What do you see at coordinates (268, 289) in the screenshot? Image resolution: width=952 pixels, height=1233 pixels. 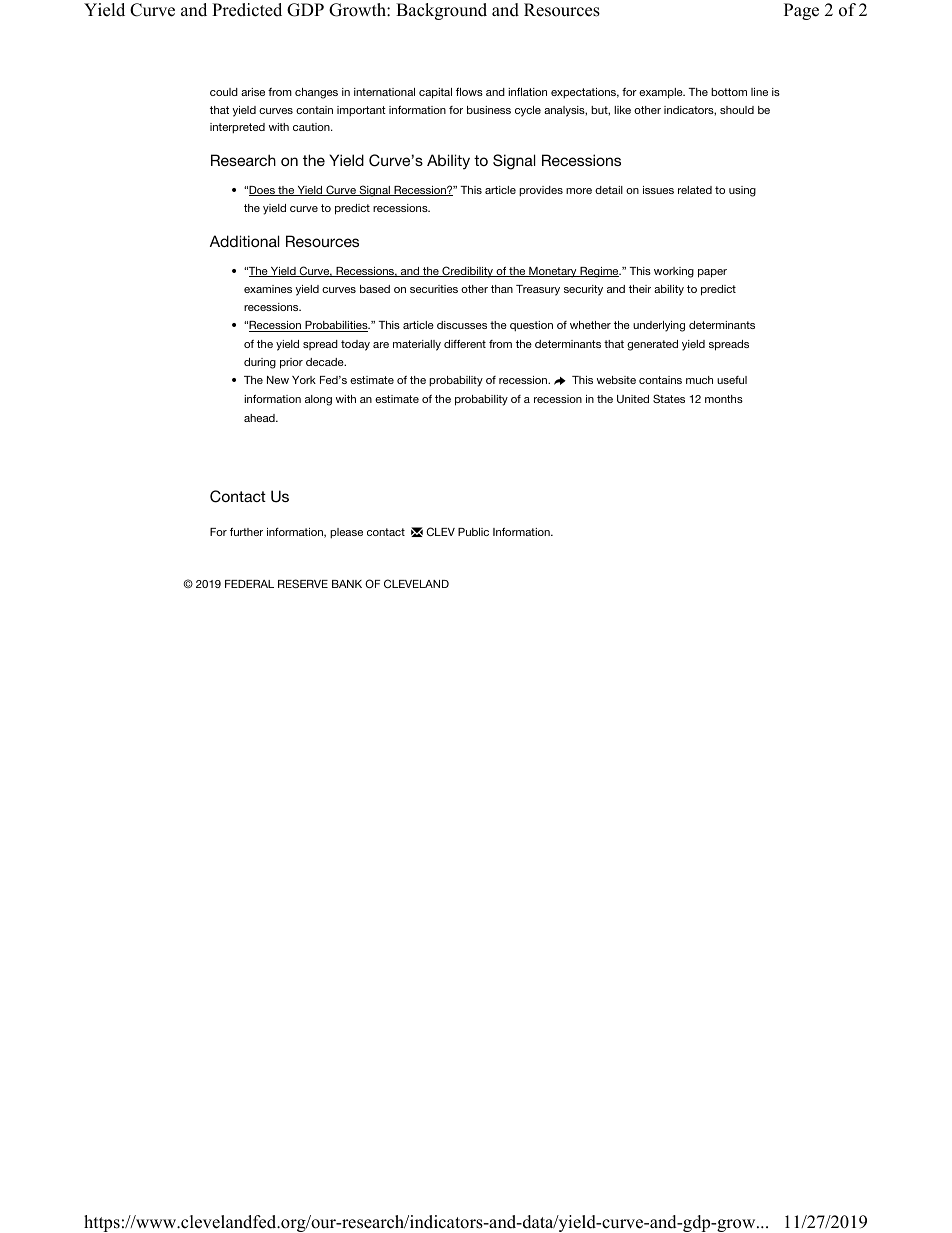 I see `examines` at bounding box center [268, 289].
